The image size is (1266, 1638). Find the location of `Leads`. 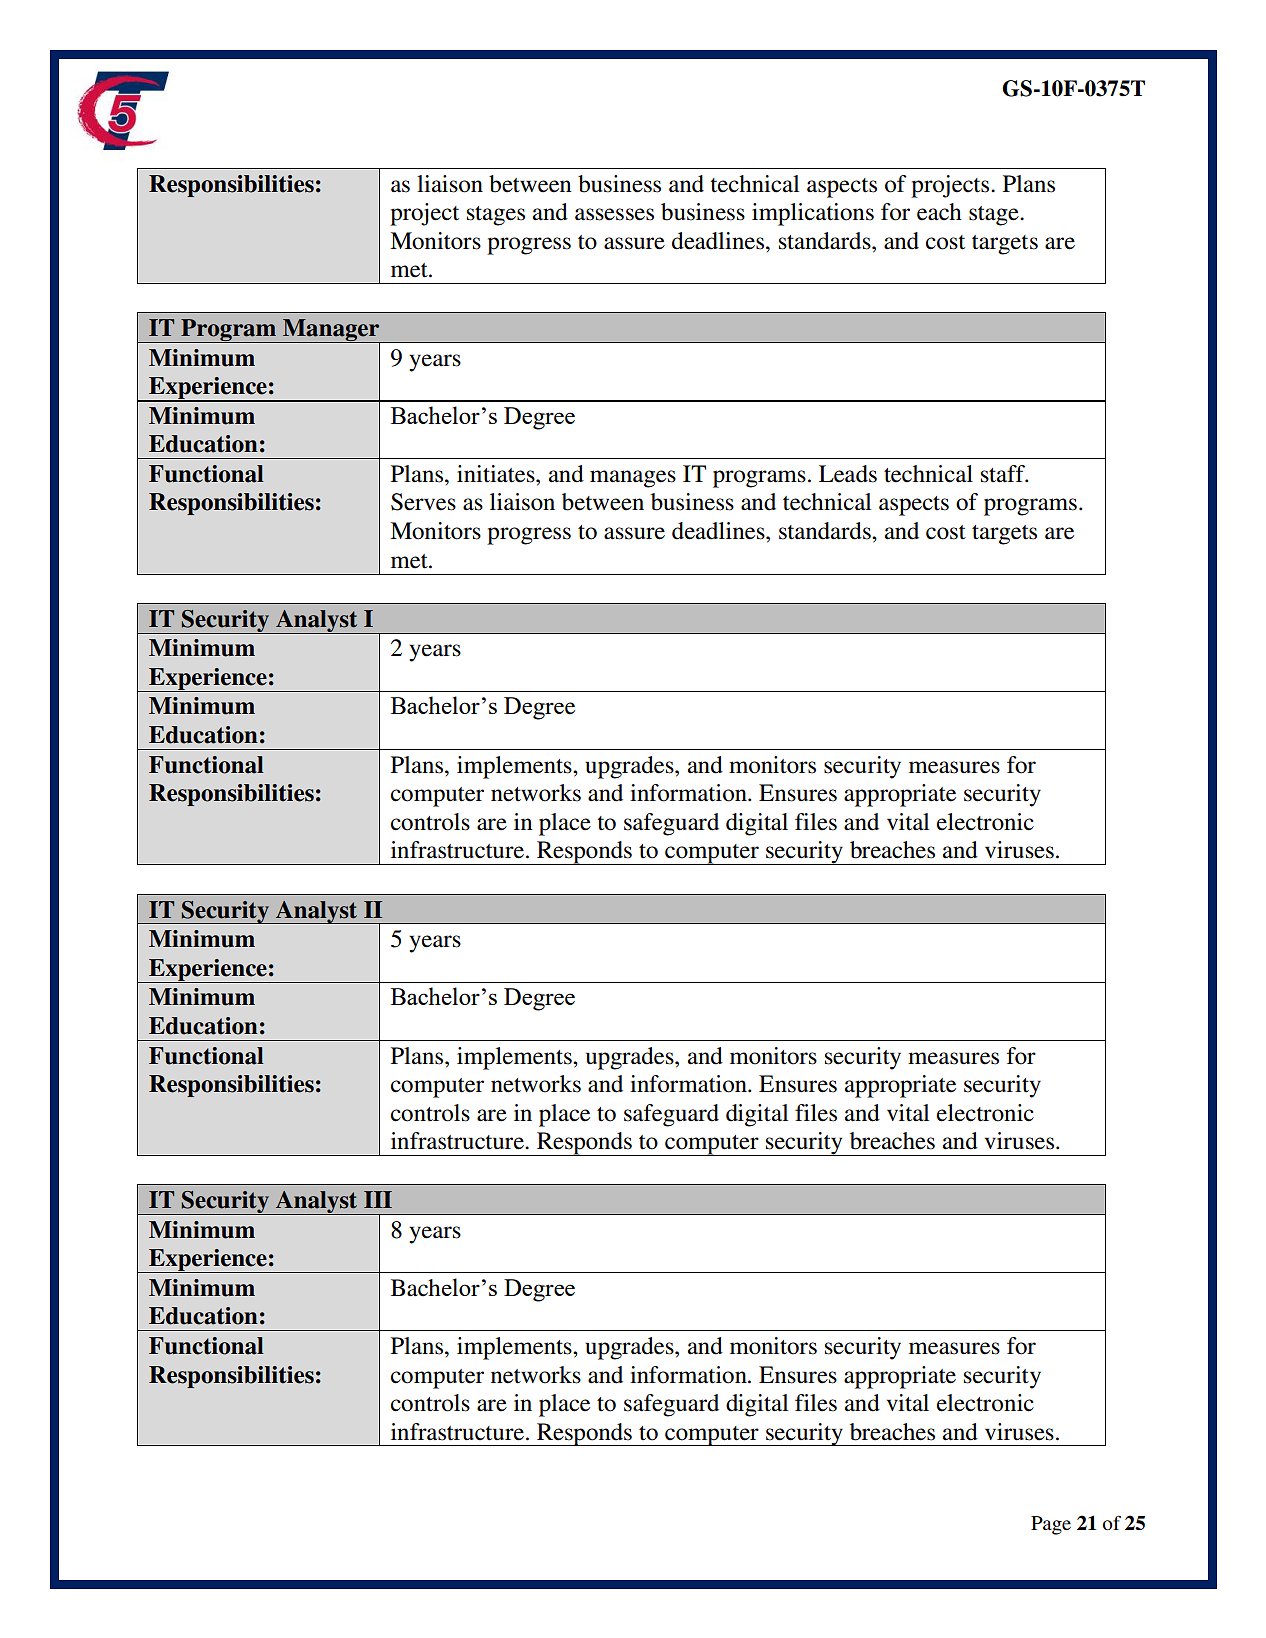

Leads is located at coordinates (848, 474).
